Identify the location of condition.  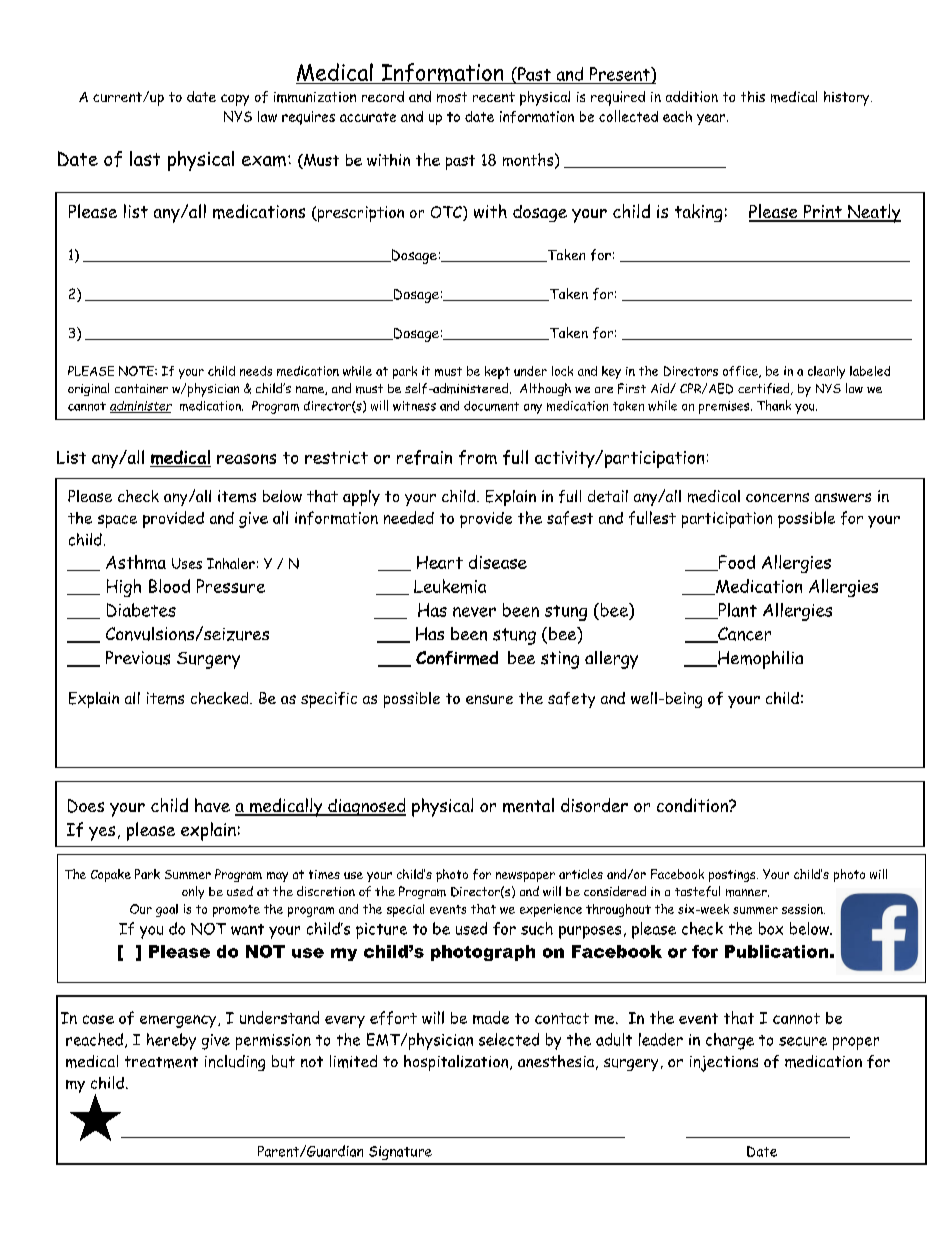
(693, 805).
